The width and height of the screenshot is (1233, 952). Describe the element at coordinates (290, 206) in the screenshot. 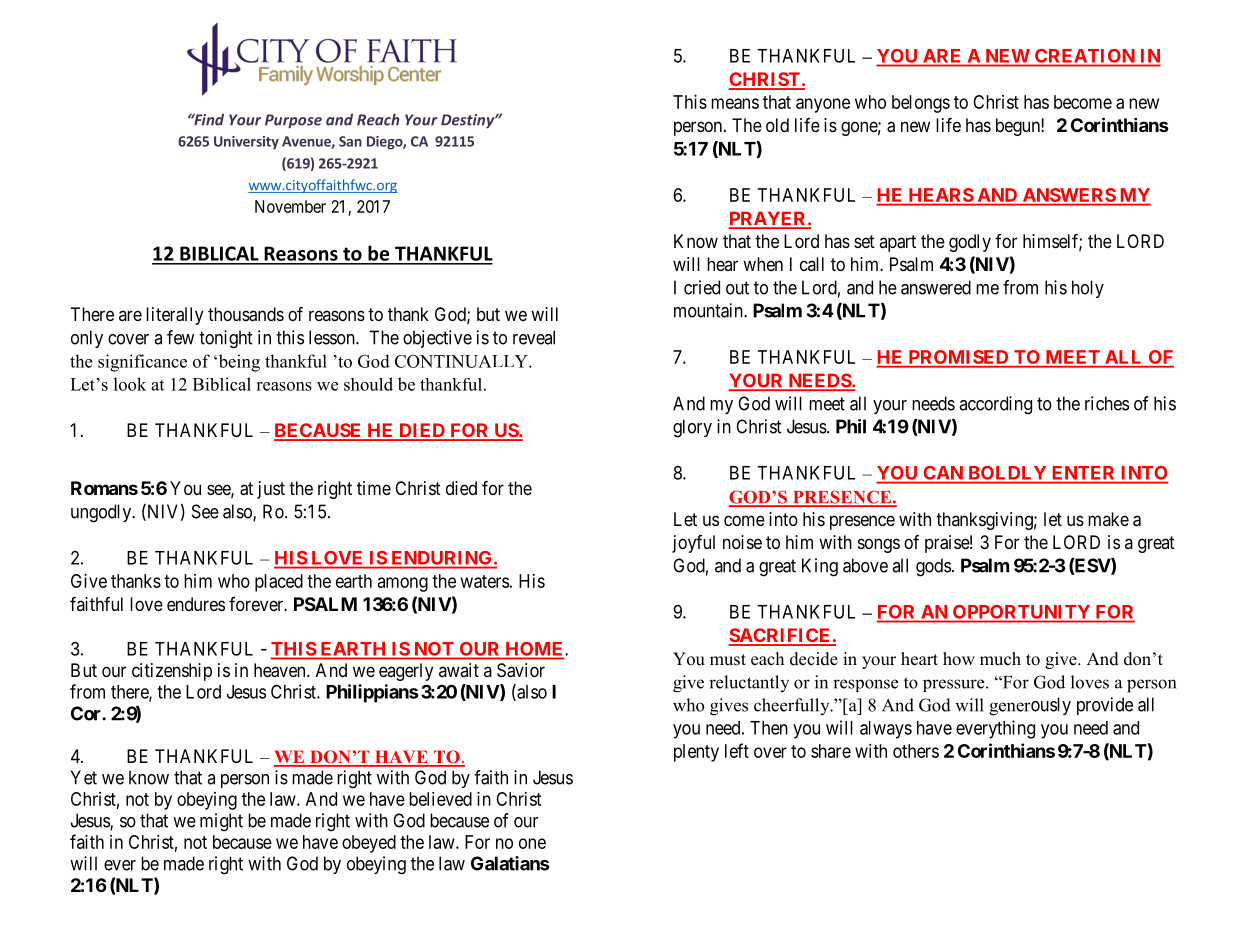

I see `November` at that location.
